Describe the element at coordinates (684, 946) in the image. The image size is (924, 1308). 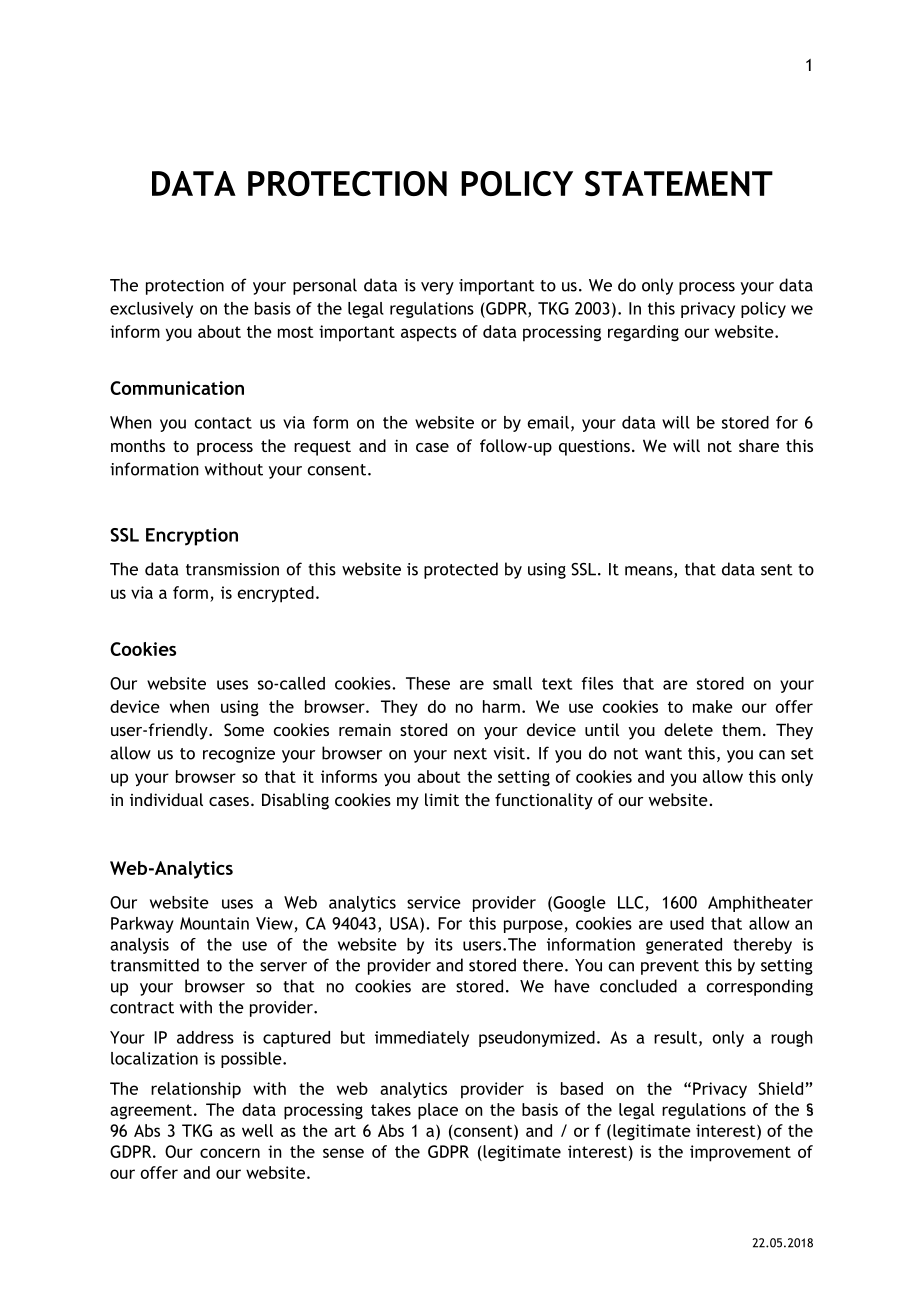
I see `generated` at that location.
